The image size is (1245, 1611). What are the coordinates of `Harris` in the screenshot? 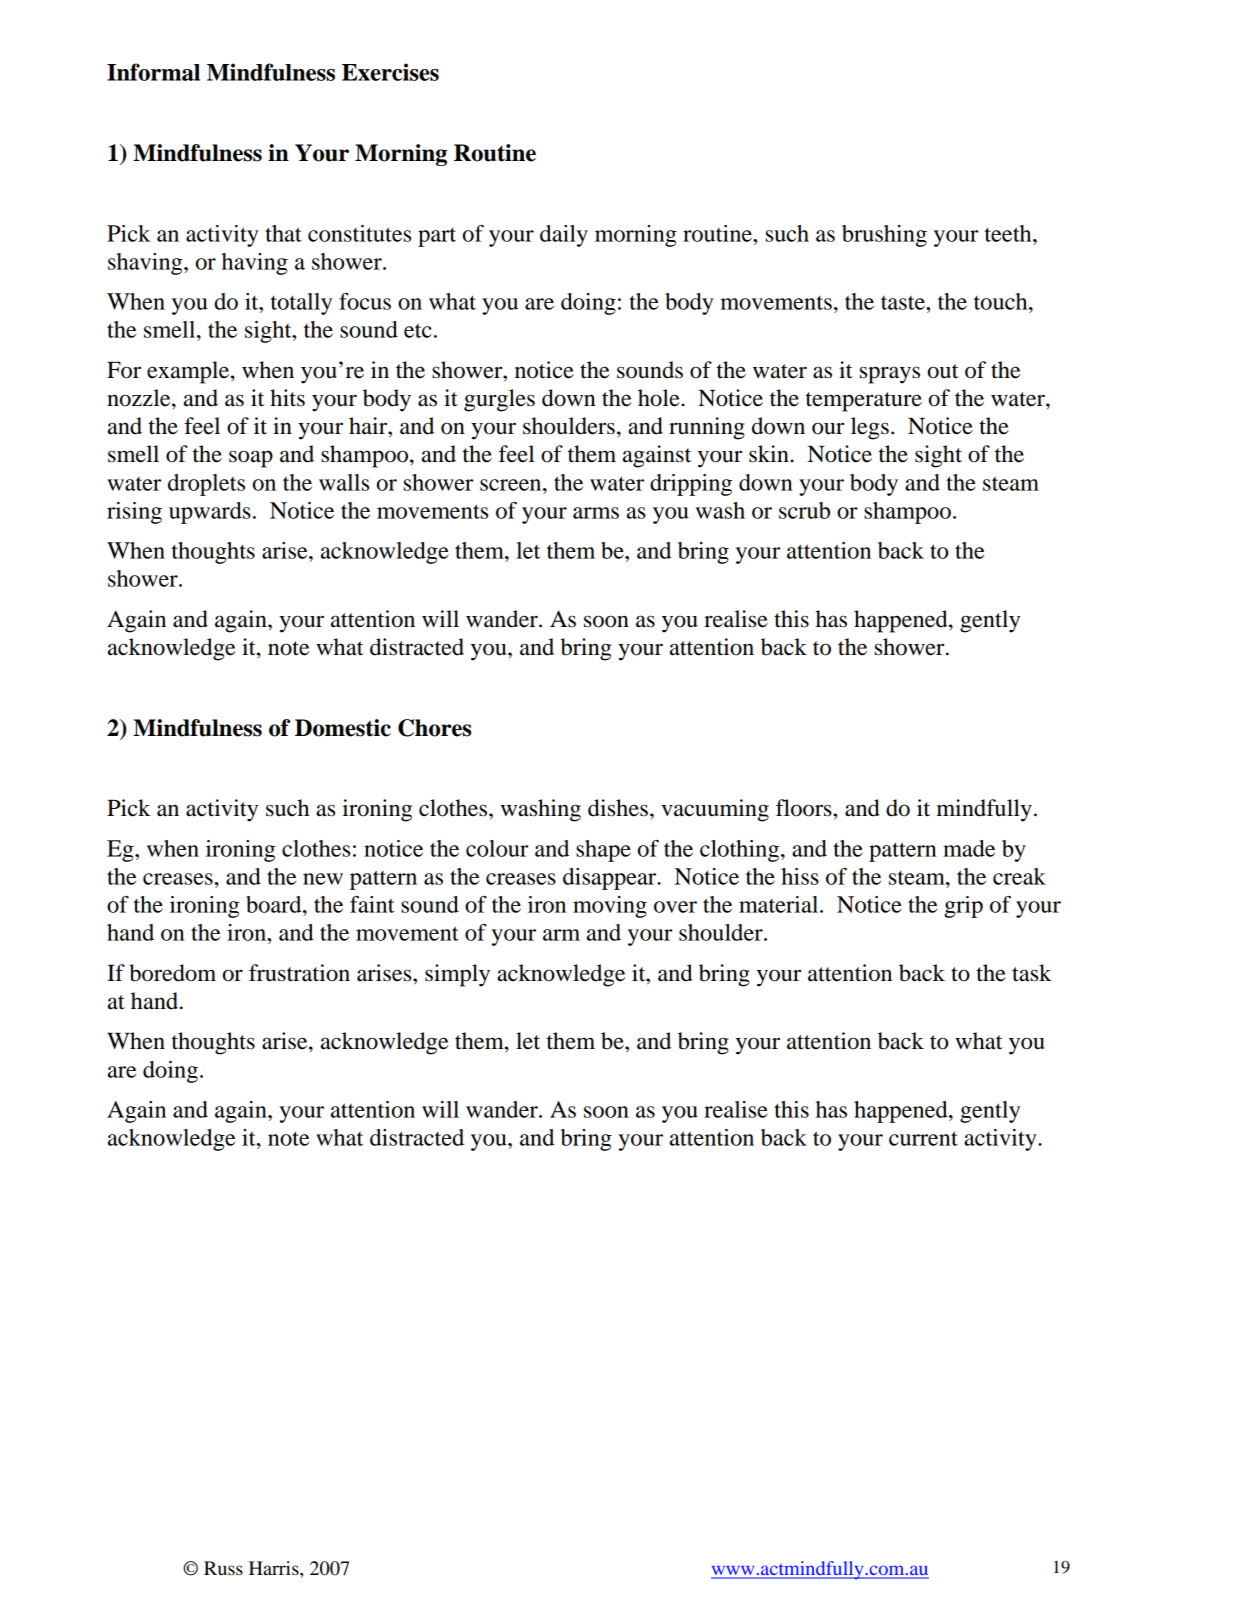 It's located at (275, 1568).
